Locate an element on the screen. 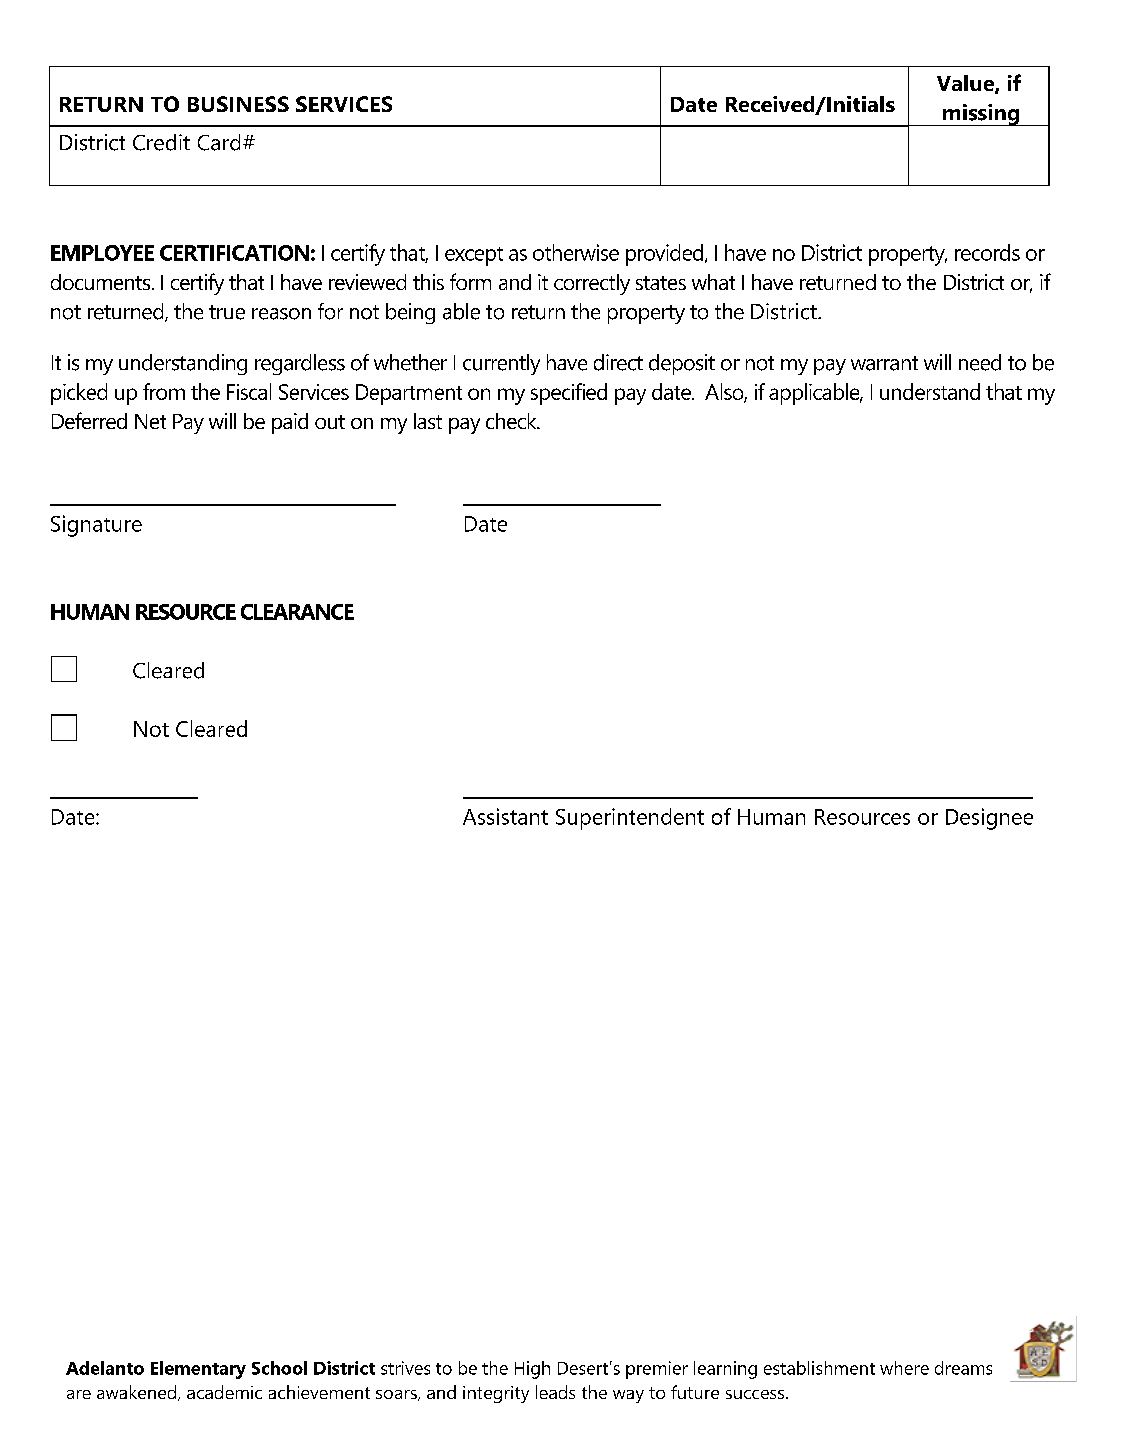 Image resolution: width=1123 pixels, height=1453 pixels. CLEARANCE is located at coordinates (297, 612).
